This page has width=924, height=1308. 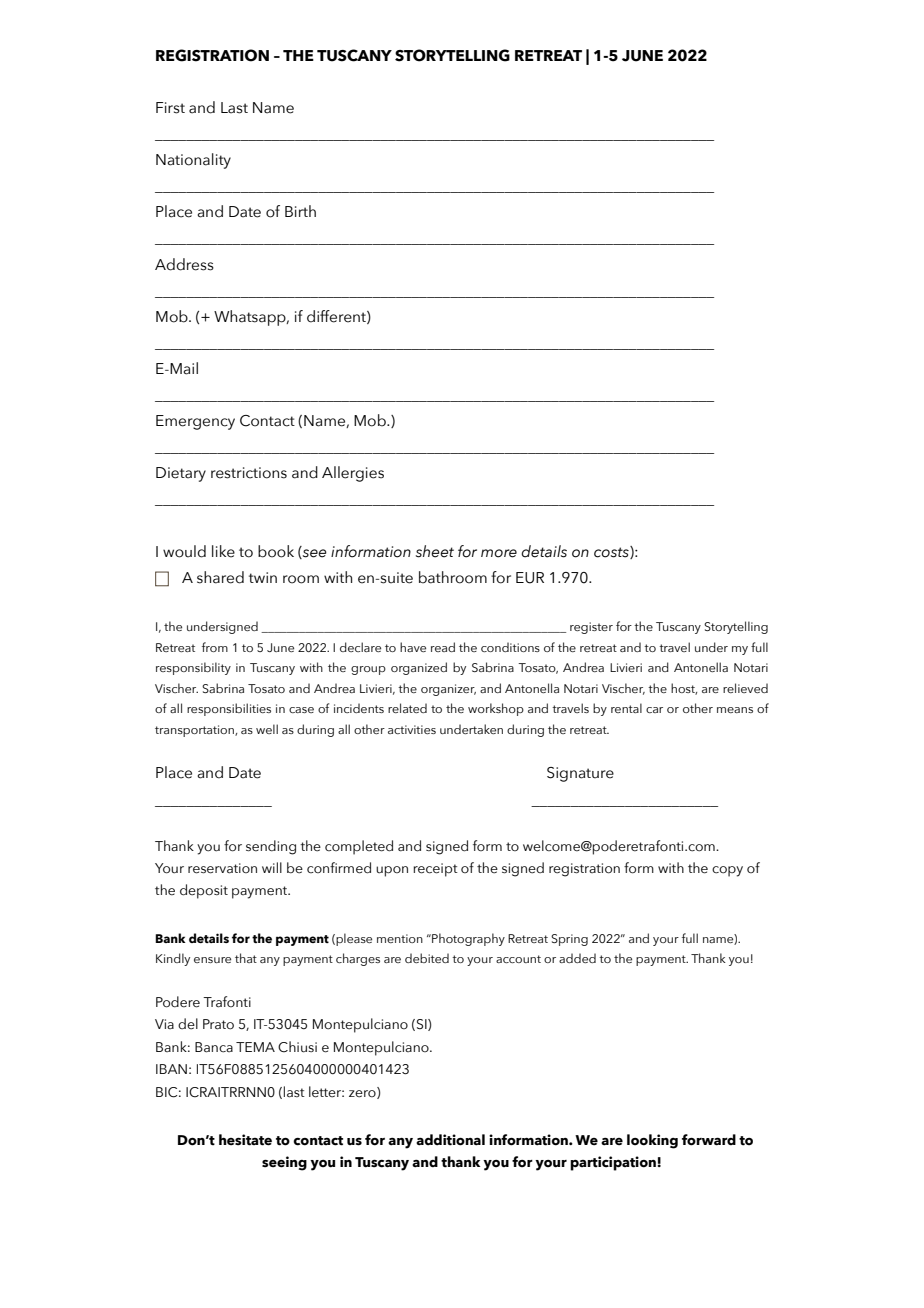 What do you see at coordinates (245, 1140) in the page?
I see `hesitate` at bounding box center [245, 1140].
